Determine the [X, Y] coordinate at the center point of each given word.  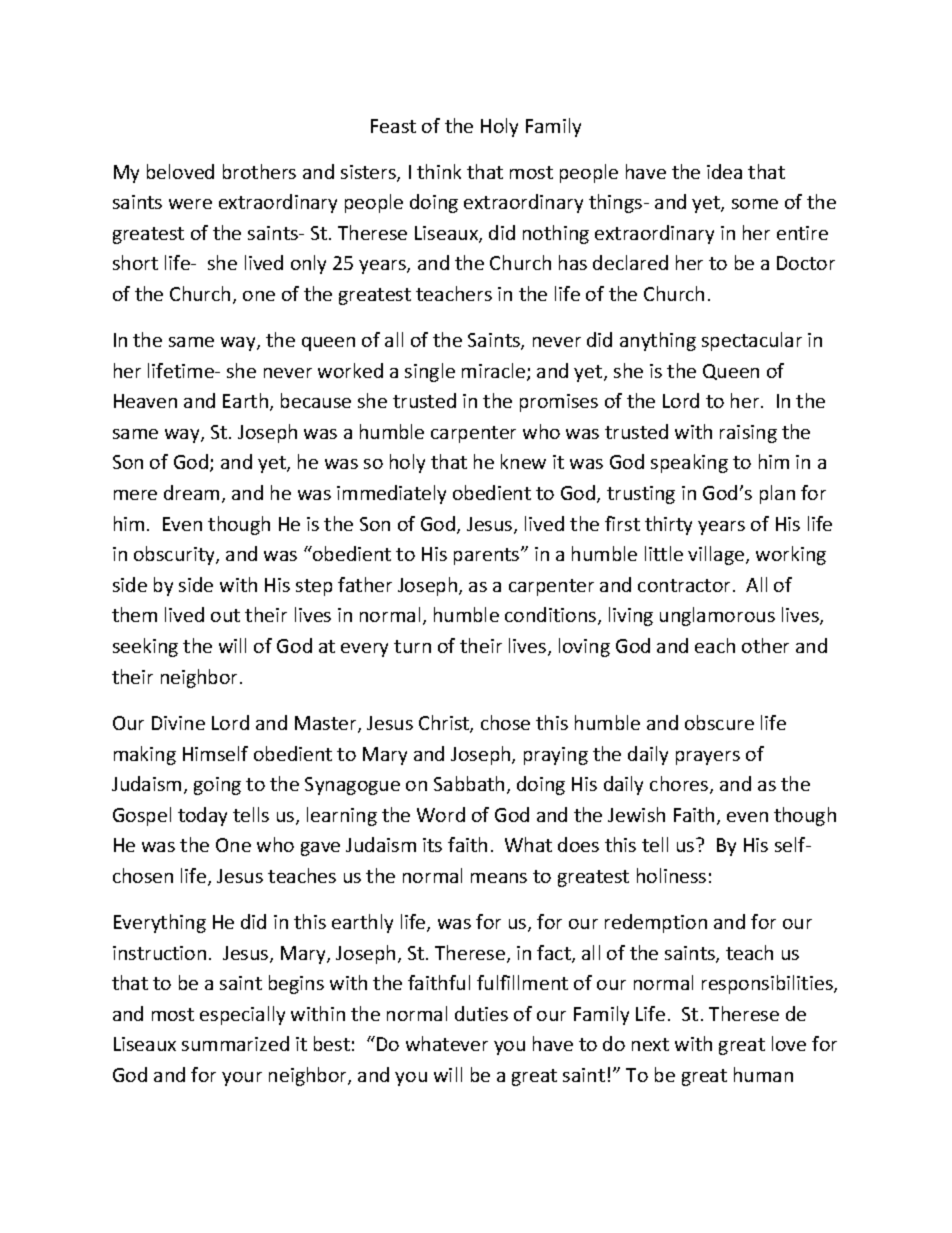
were [190, 204]
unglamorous [717, 616]
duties [481, 1013]
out [225, 615]
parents [488, 556]
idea [724, 171]
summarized [235, 1043]
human [763, 1074]
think [439, 171]
